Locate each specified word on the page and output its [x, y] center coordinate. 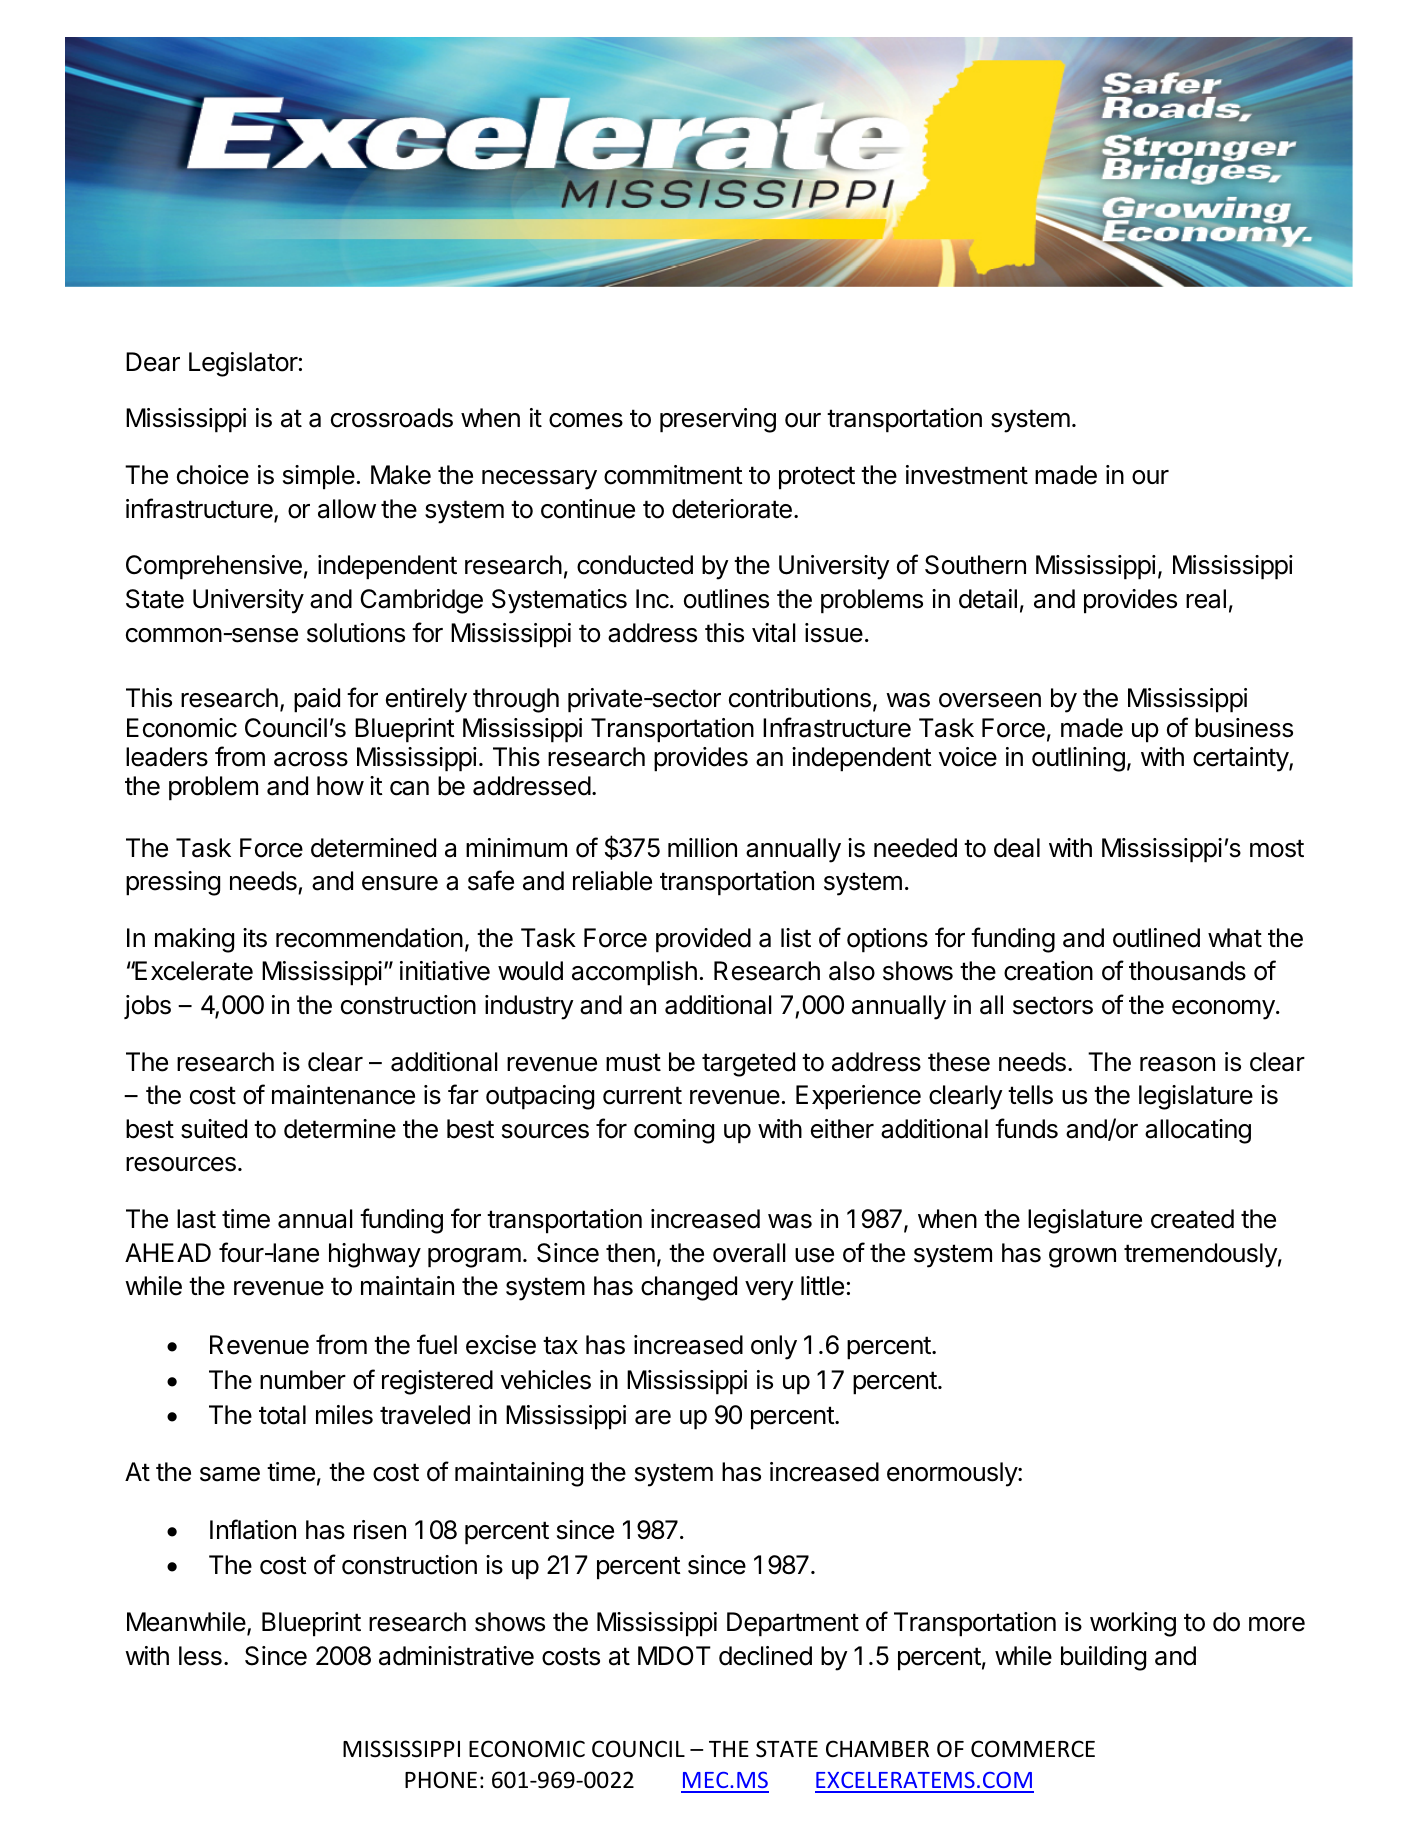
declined [765, 1656]
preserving [718, 420]
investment [967, 475]
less [200, 1656]
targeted [748, 1064]
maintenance [343, 1095]
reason [1177, 1064]
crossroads [392, 418]
